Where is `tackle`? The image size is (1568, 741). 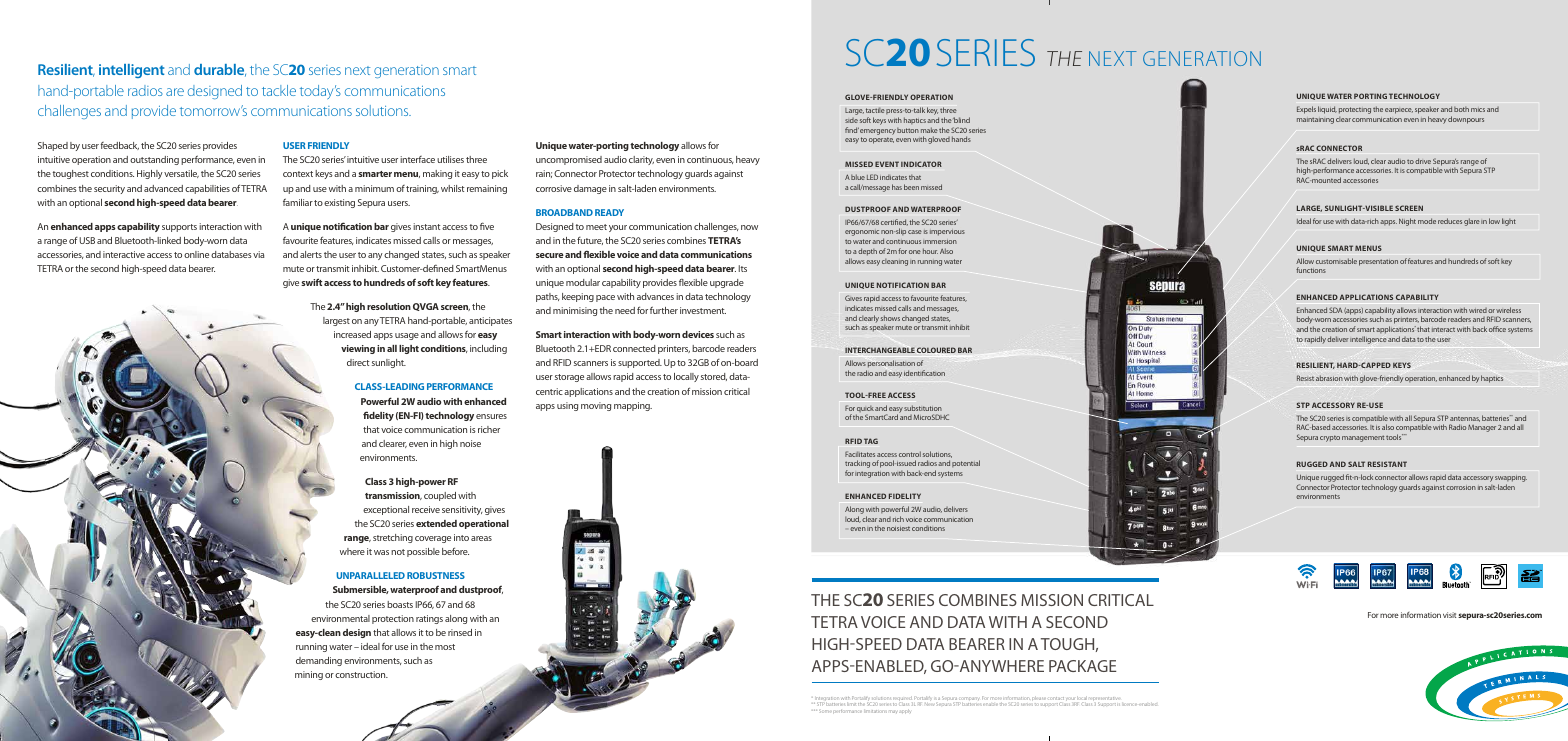
tackle is located at coordinates (279, 90).
